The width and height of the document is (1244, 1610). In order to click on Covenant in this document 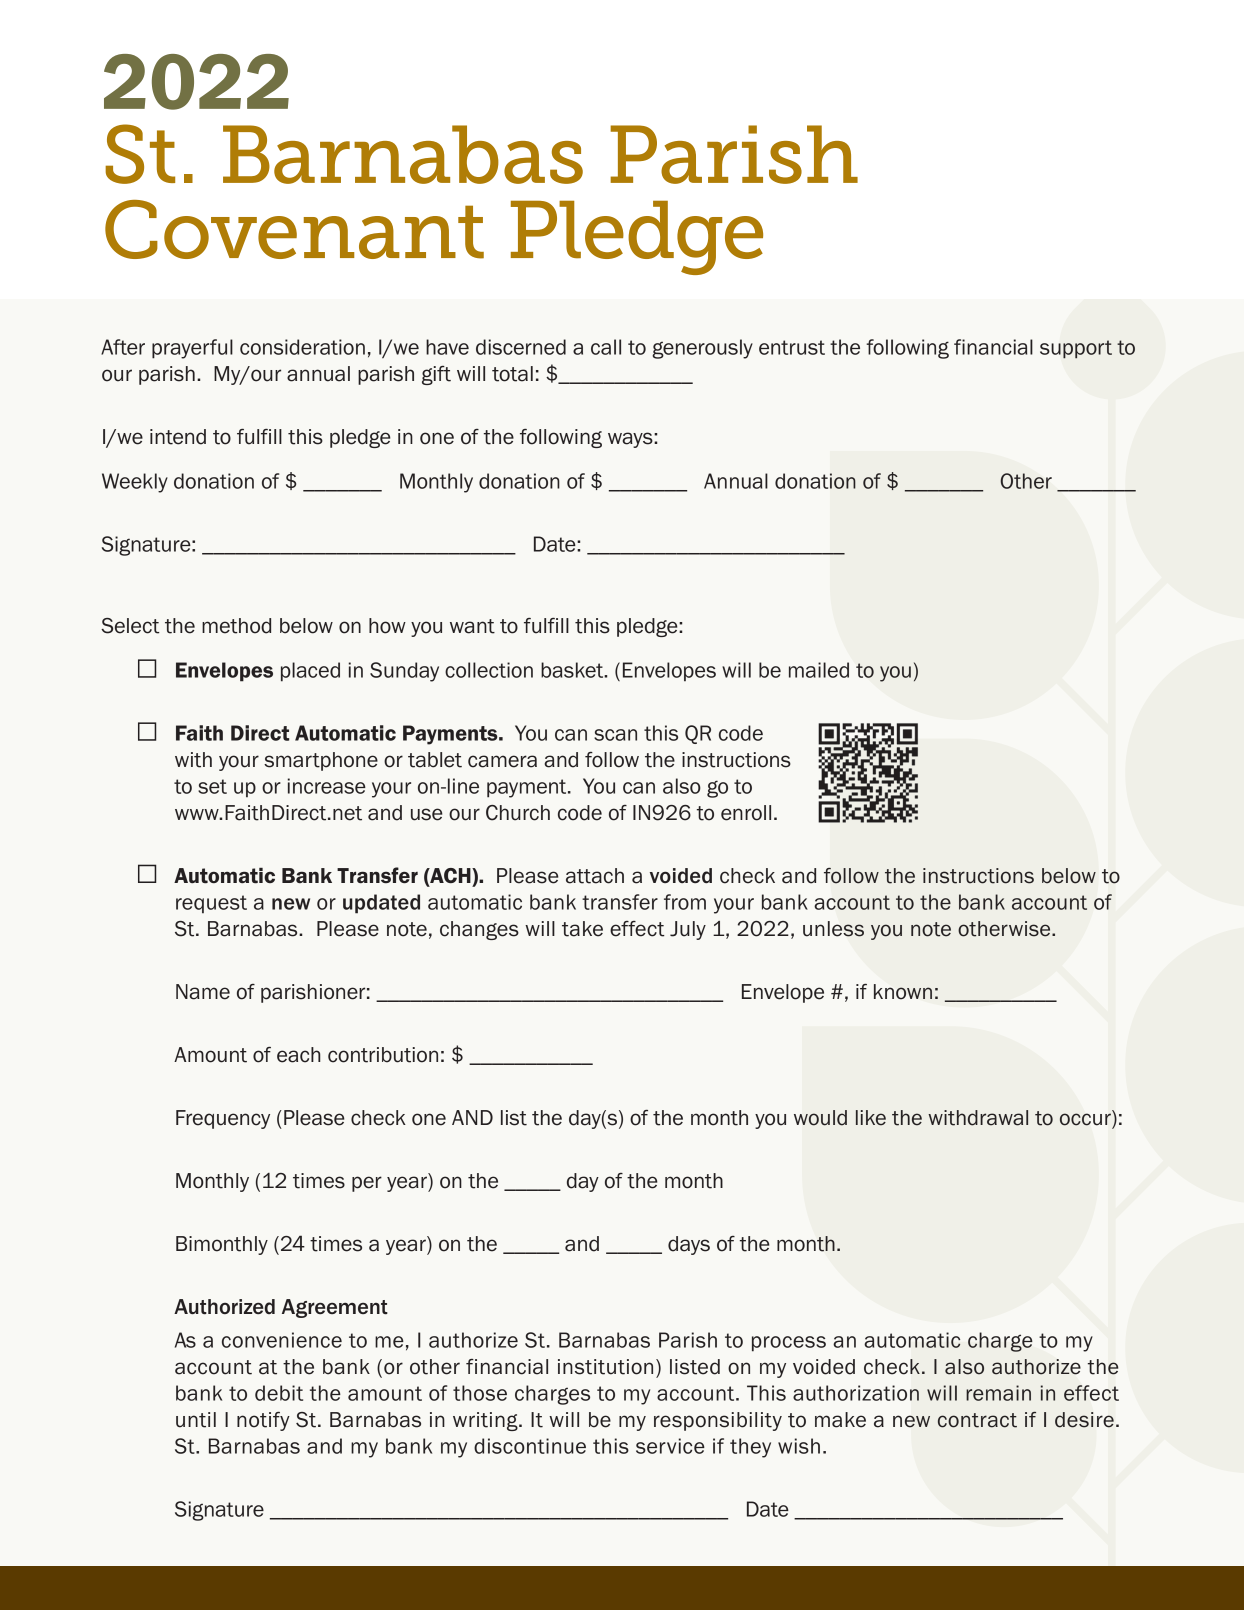, I will do `click(294, 229)`.
